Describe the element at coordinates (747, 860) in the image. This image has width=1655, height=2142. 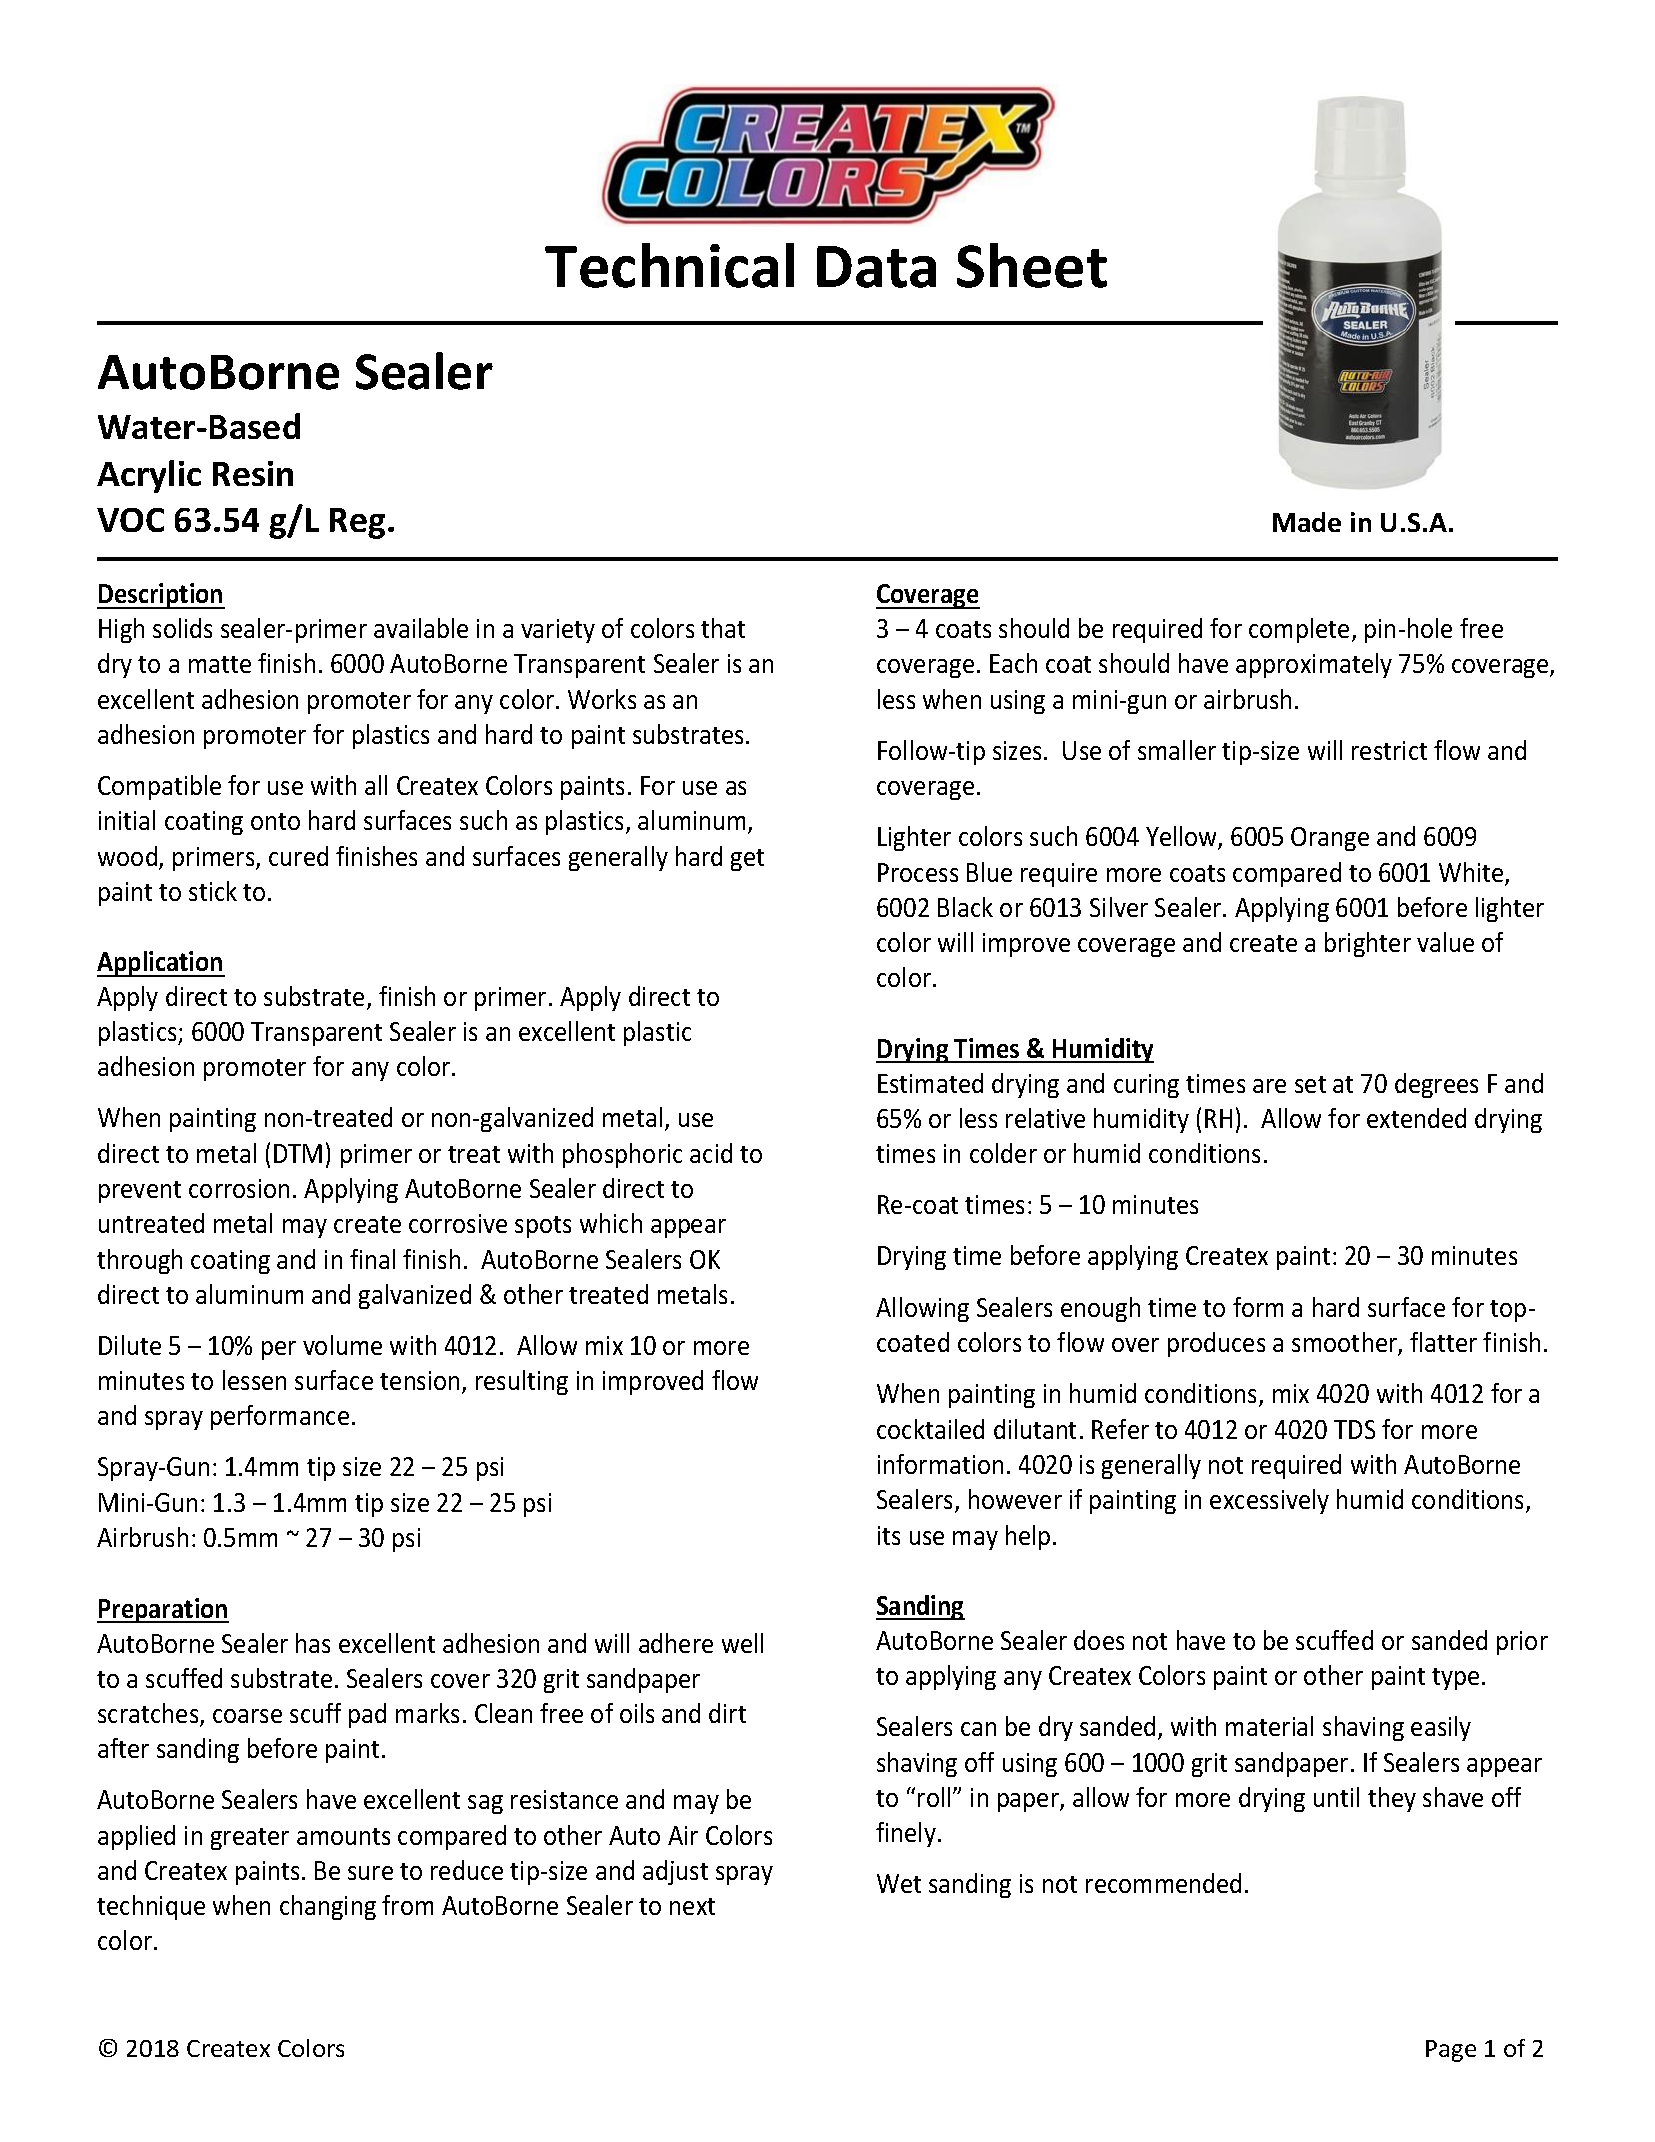
I see `get` at that location.
